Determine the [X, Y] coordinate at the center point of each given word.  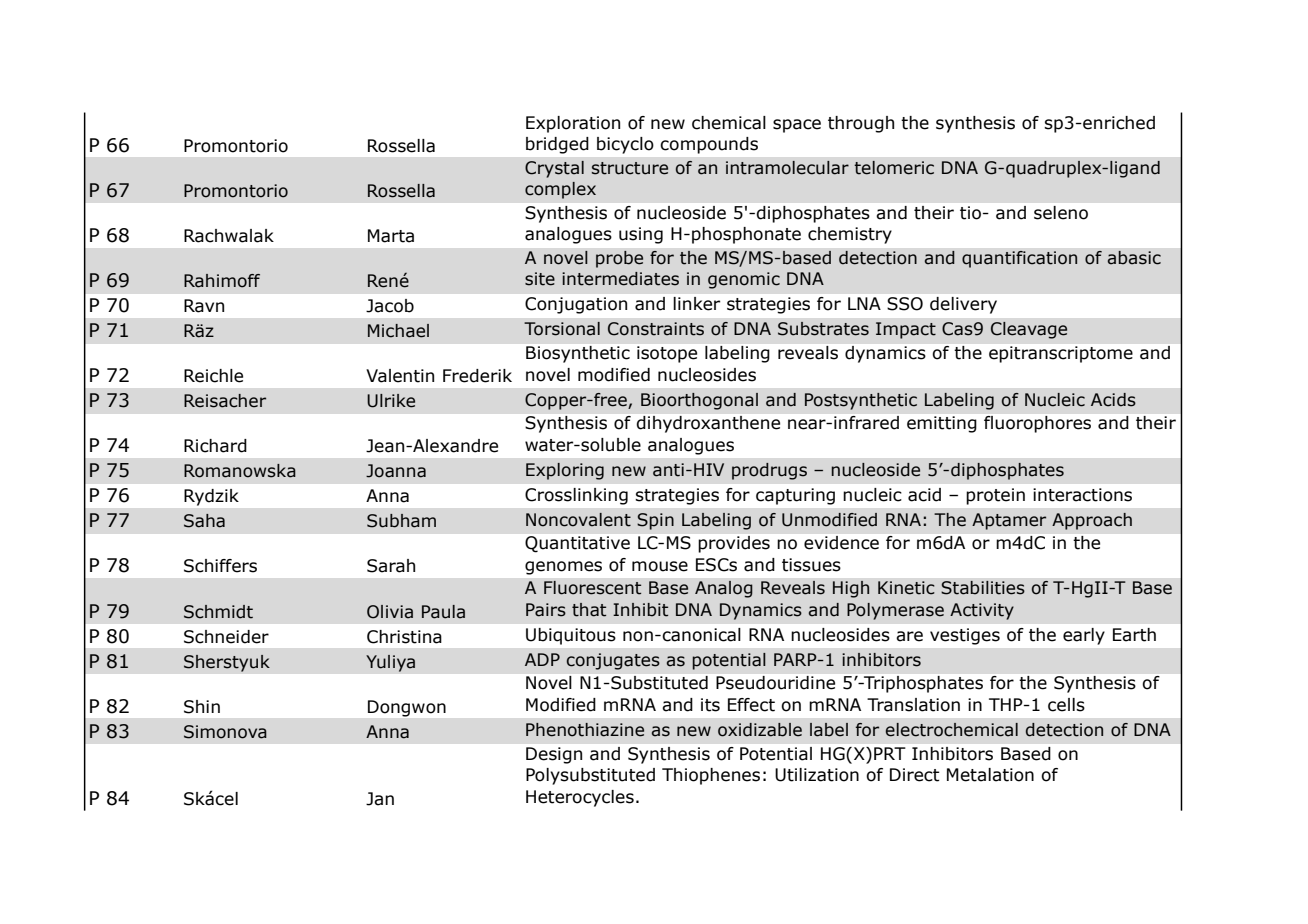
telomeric [894, 168]
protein [995, 496]
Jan [380, 799]
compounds [709, 145]
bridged [557, 145]
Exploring [565, 471]
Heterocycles [580, 798]
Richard [215, 446]
